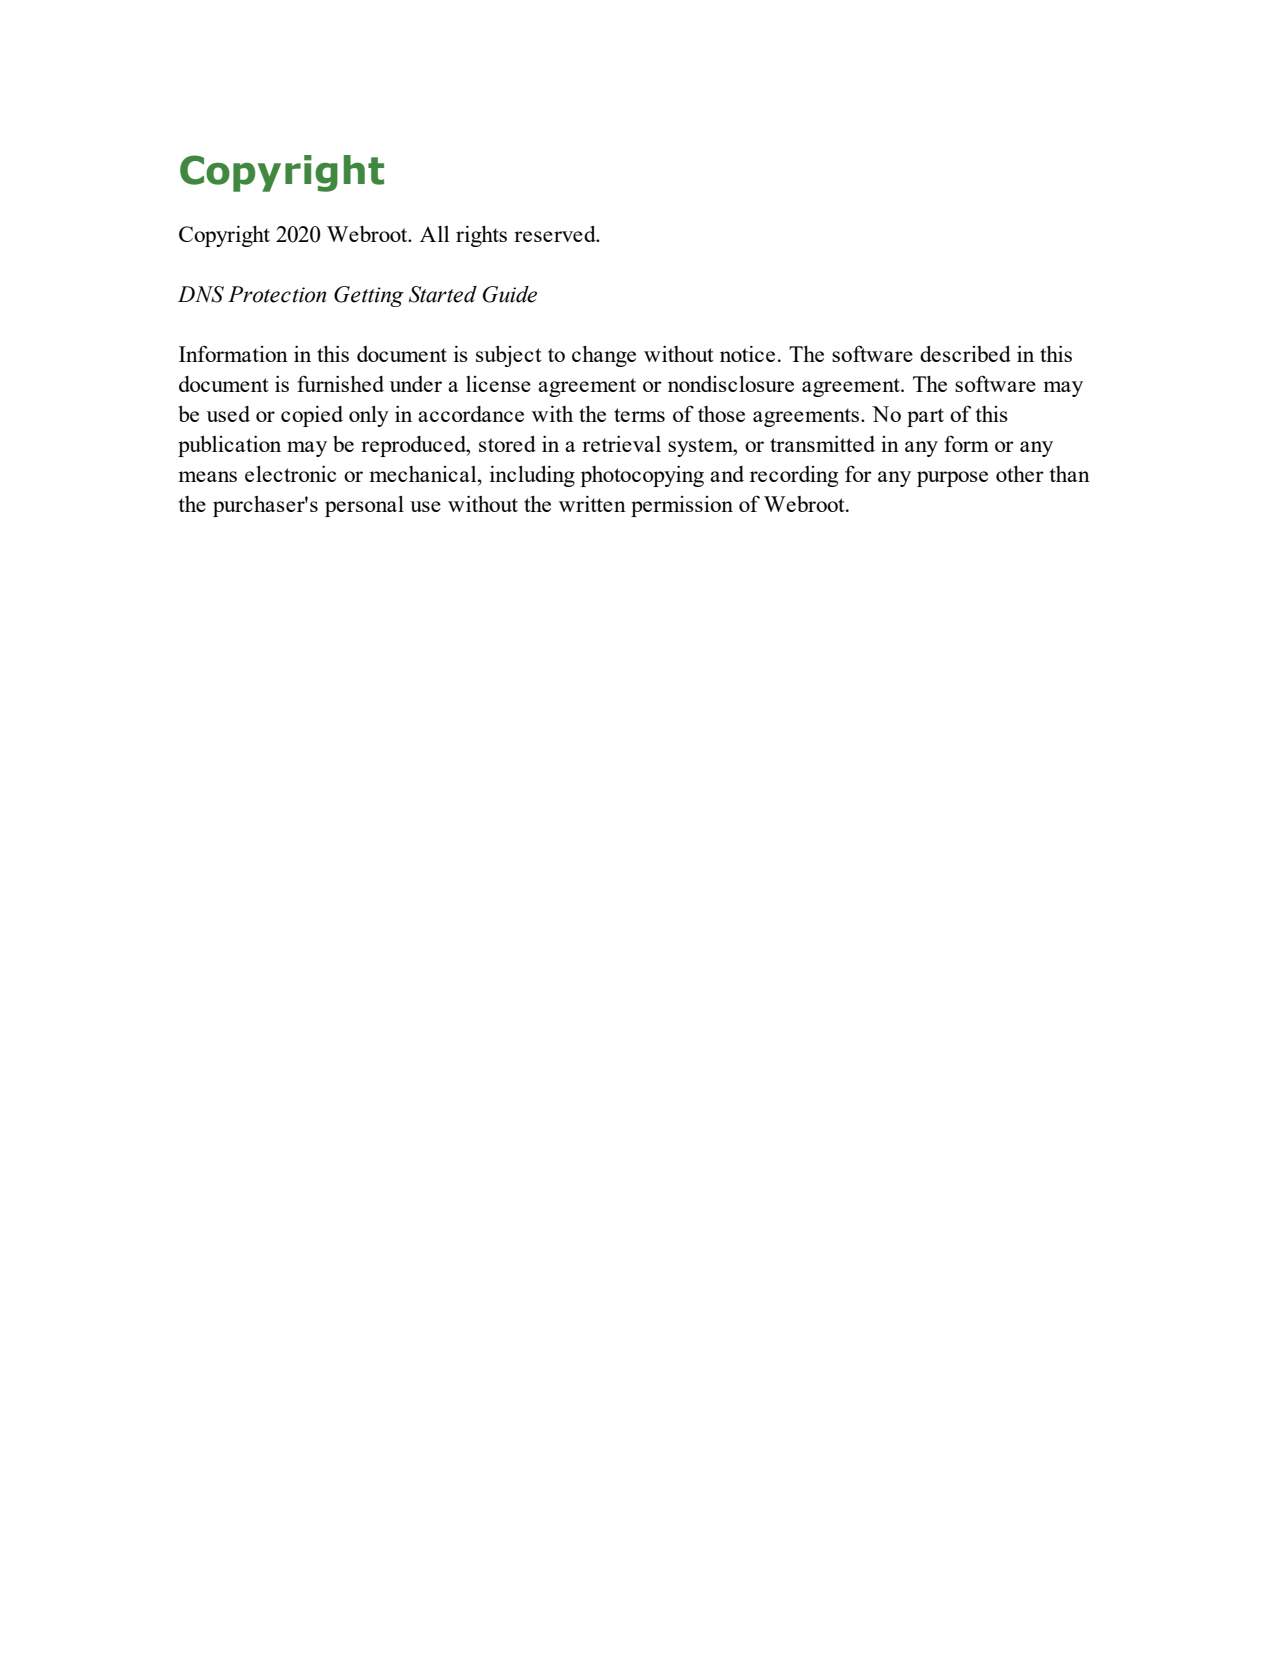 The image size is (1288, 1666). I want to click on All, so click(434, 234).
